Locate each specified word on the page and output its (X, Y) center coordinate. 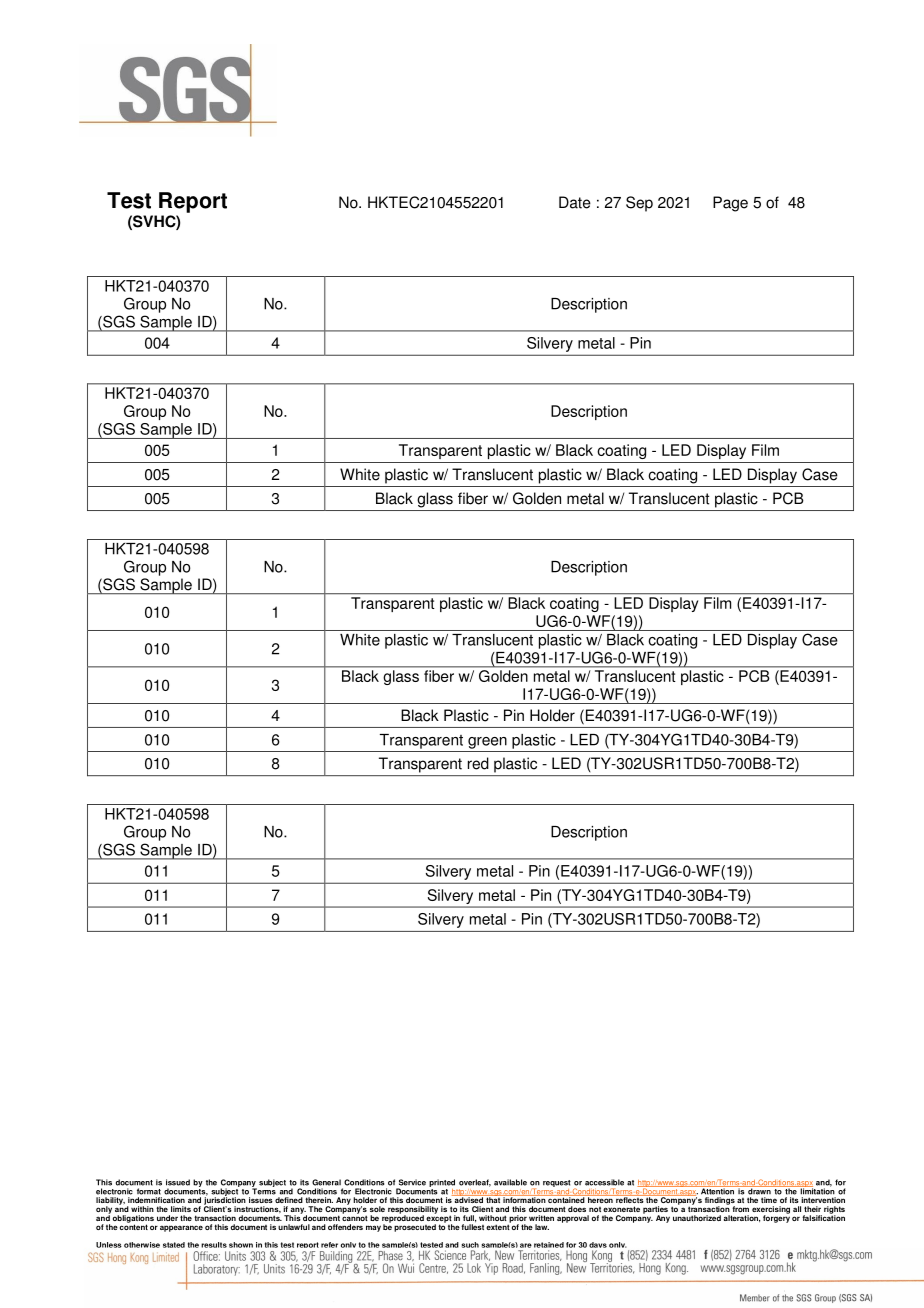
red (478, 763)
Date (575, 202)
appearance (181, 1228)
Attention (718, 1190)
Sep (639, 204)
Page (730, 204)
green (487, 743)
